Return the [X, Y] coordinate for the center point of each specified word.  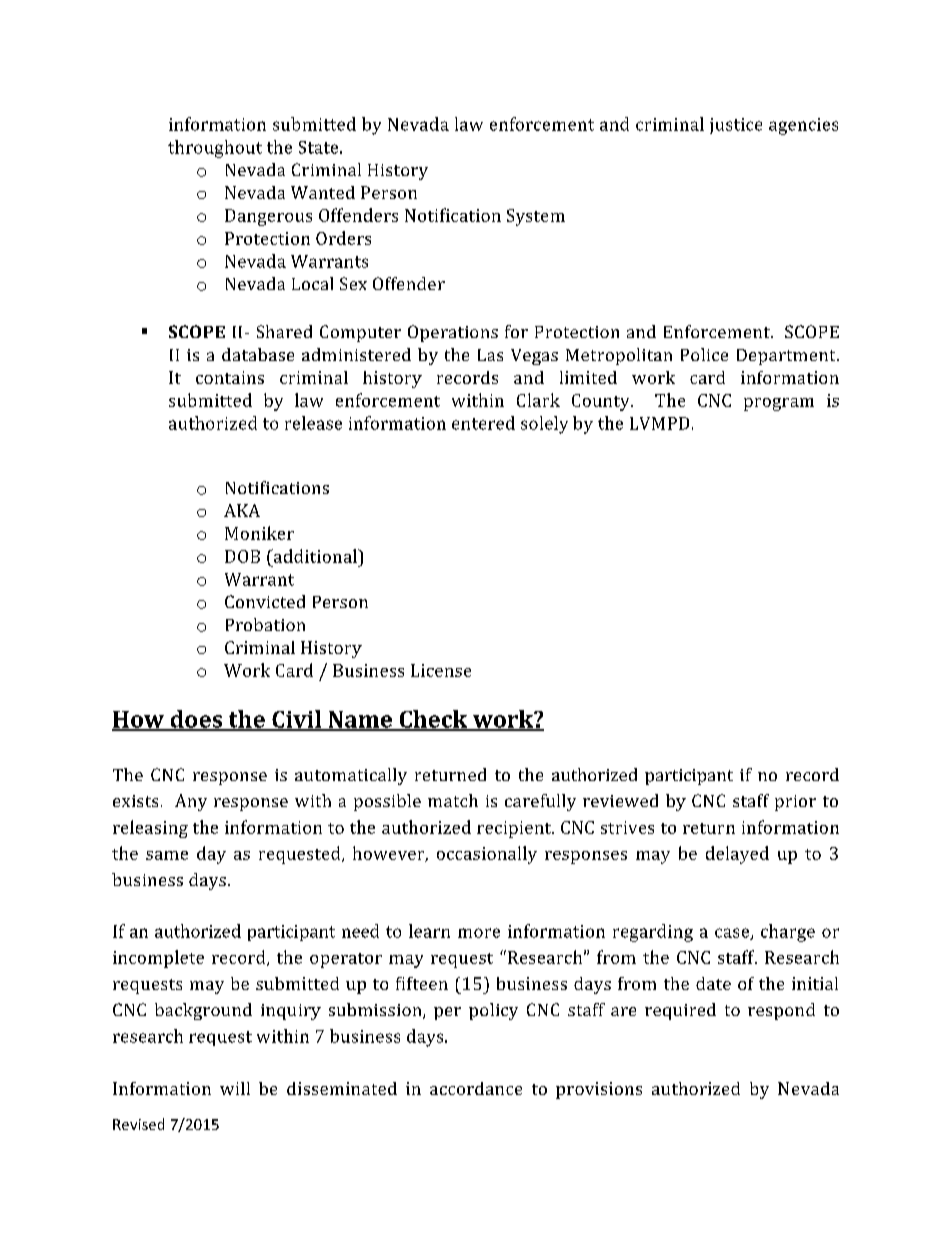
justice [736, 126]
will [235, 1088]
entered [483, 423]
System [536, 217]
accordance [476, 1088]
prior [795, 803]
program [779, 404]
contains [230, 377]
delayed [737, 855]
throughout [215, 149]
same [167, 855]
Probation [265, 624]
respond [781, 1011]
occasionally [487, 855]
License [441, 670]
